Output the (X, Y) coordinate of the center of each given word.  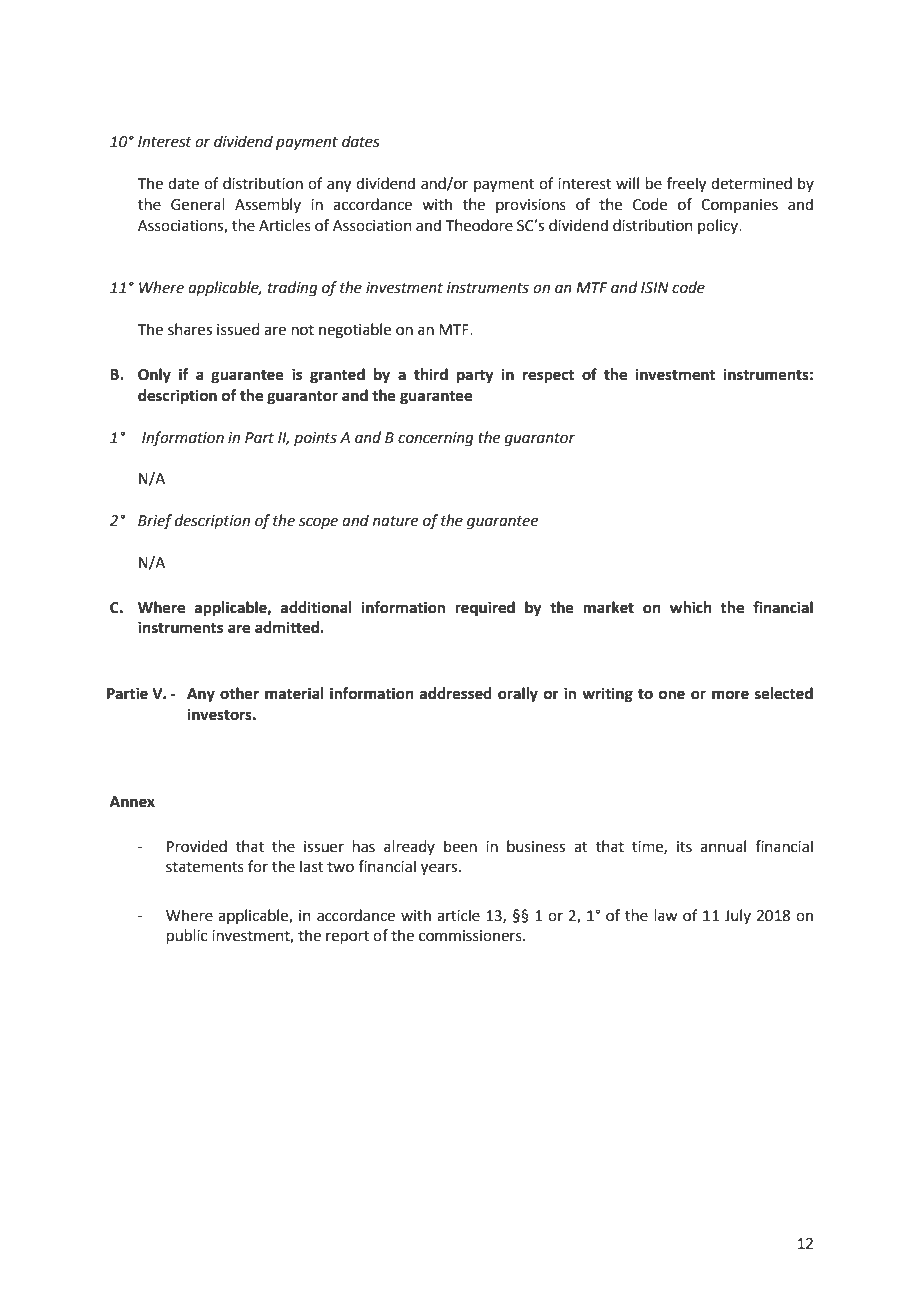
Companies (739, 206)
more (730, 695)
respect (548, 377)
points (315, 439)
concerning (436, 439)
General (198, 204)
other (239, 693)
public (187, 936)
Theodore (479, 225)
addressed (456, 693)
